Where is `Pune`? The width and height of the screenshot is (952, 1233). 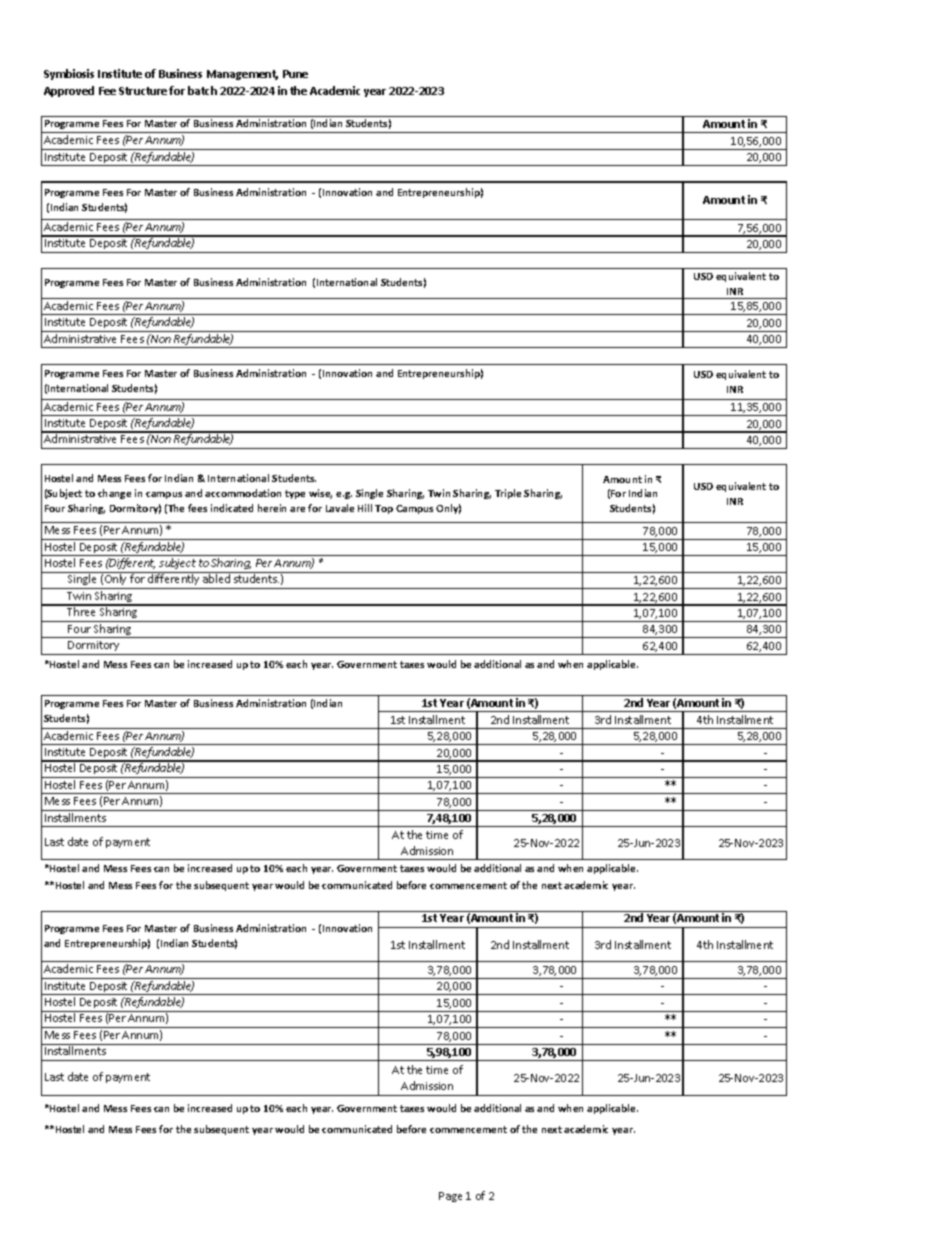 Pune is located at coordinates (295, 74).
